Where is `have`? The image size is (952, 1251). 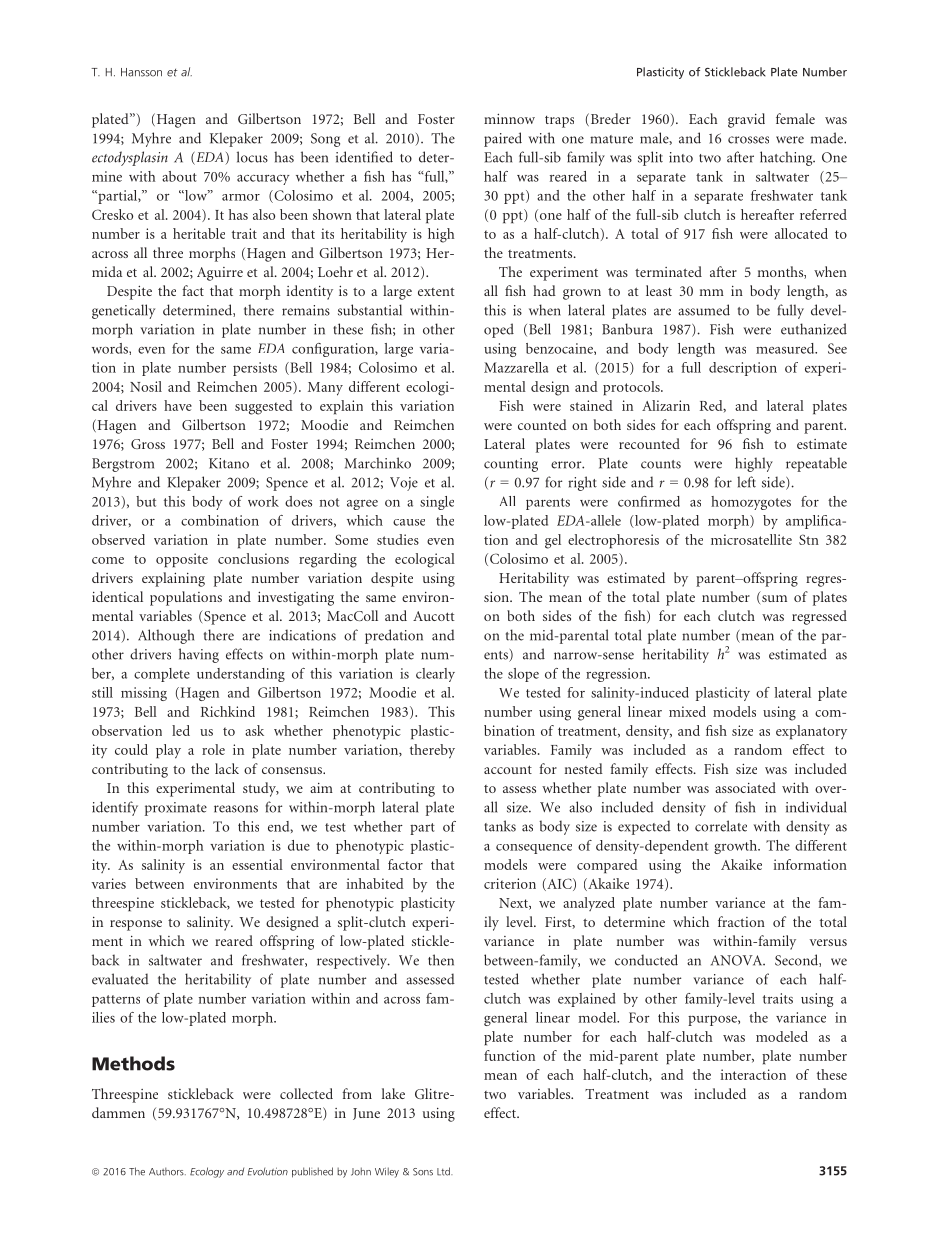
have is located at coordinates (178, 405).
